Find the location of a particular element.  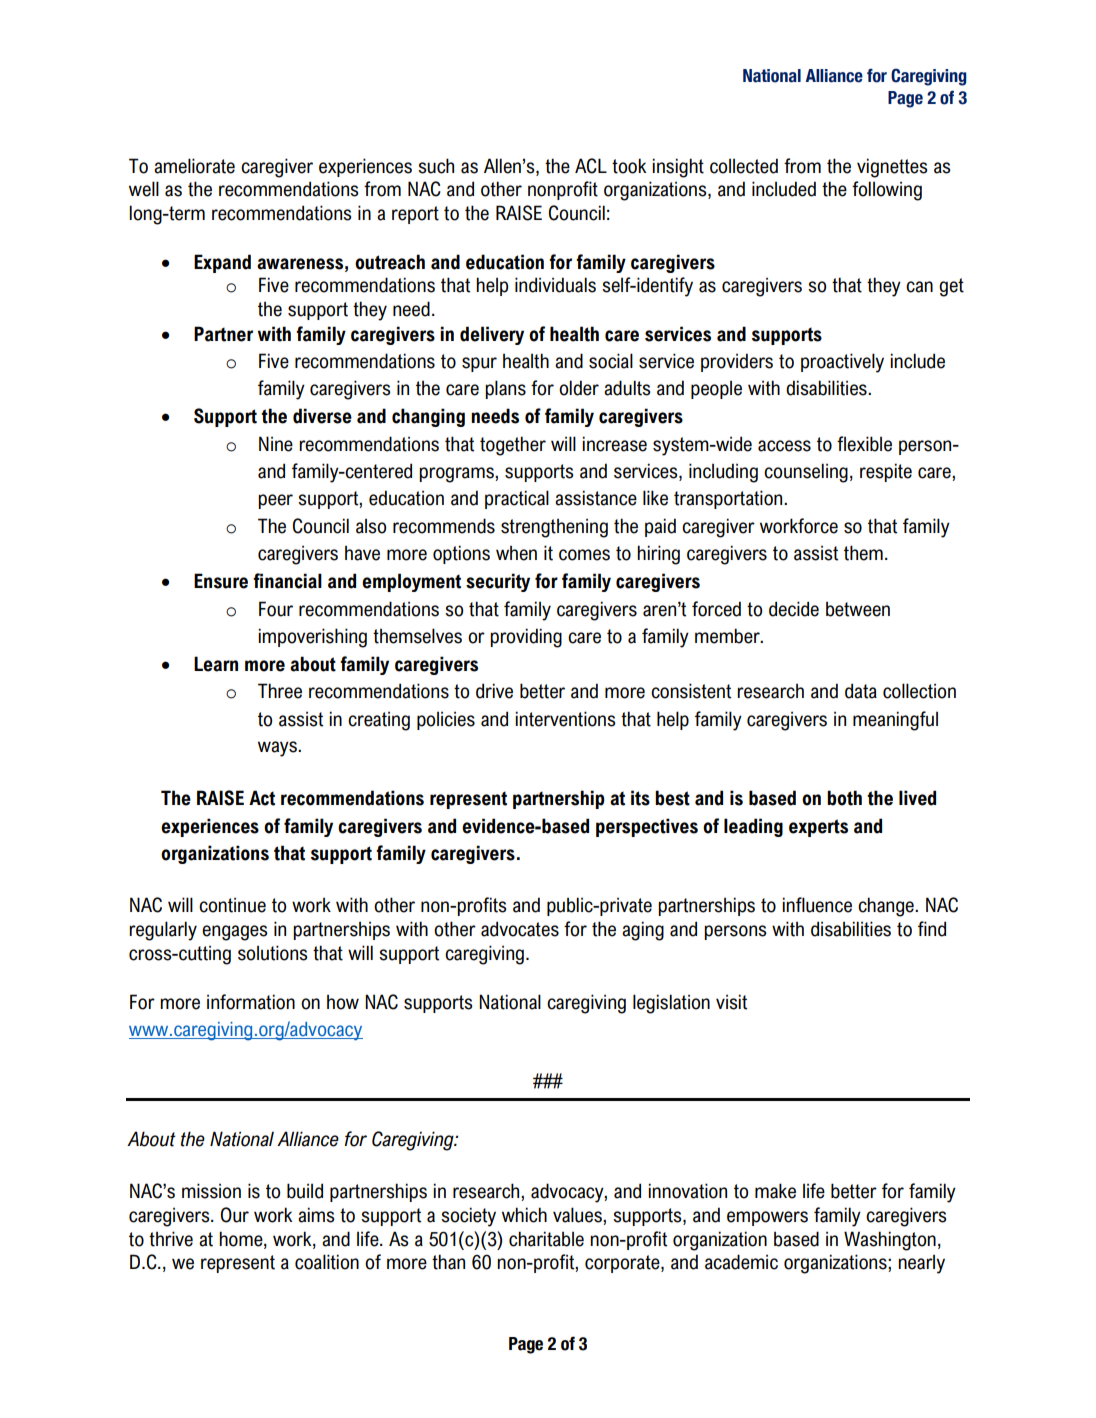

Three is located at coordinates (280, 691).
